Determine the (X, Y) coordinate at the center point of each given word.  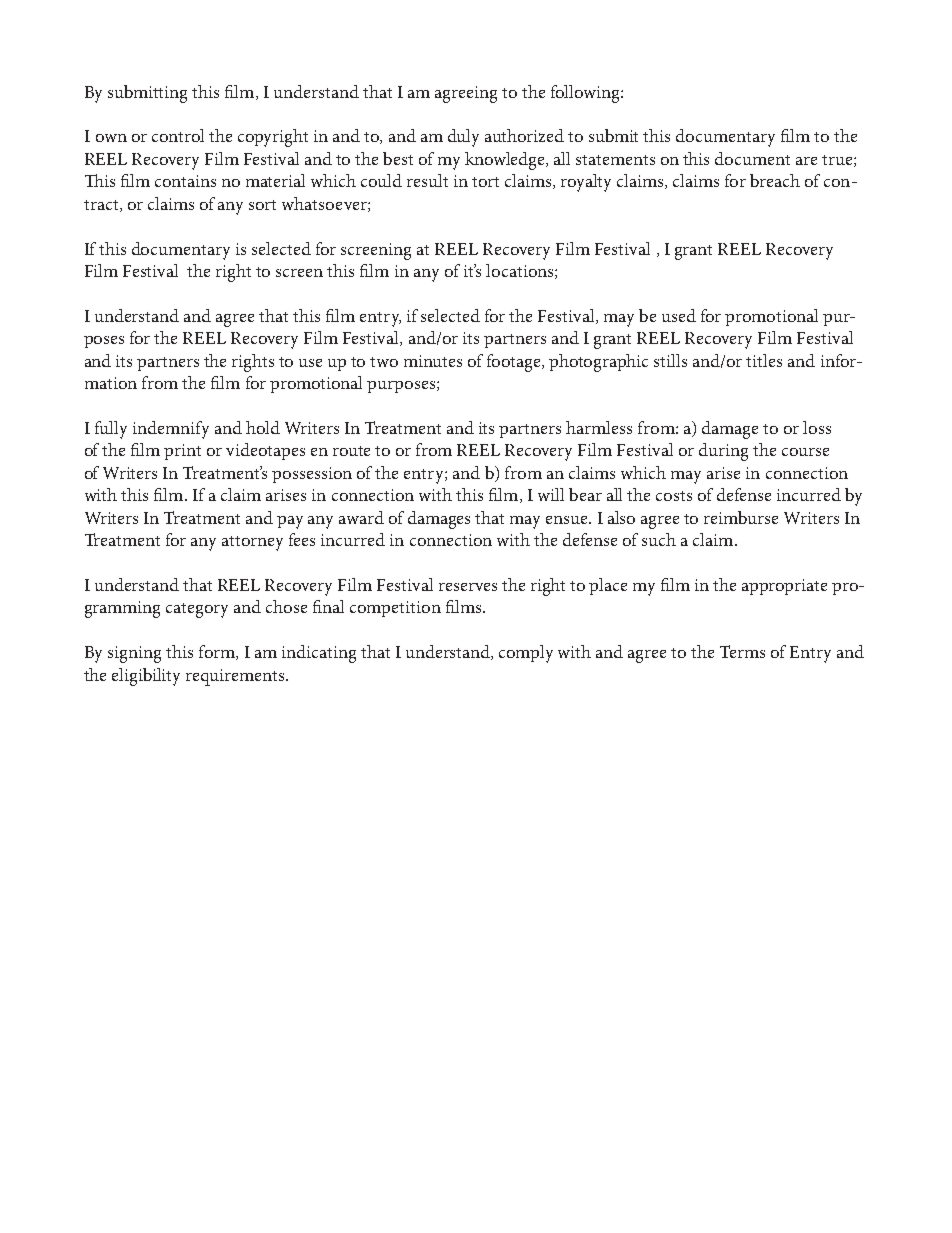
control (178, 135)
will (551, 494)
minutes (433, 361)
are (806, 161)
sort (262, 205)
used (679, 315)
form (218, 652)
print (182, 452)
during (723, 452)
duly (463, 138)
